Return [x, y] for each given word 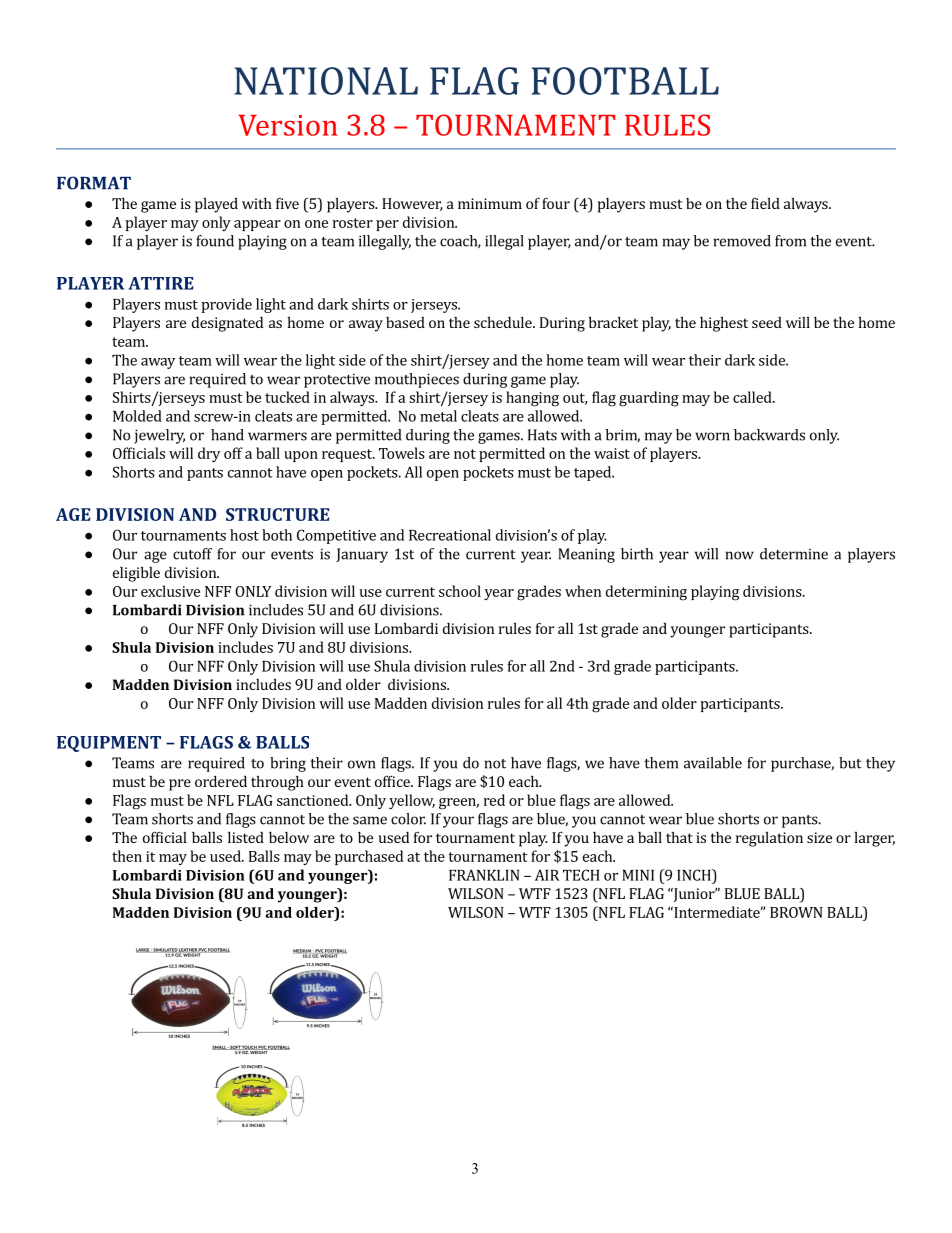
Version [287, 125]
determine [794, 554]
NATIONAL [326, 81]
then [127, 856]
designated [227, 324]
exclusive [170, 591]
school [460, 591]
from [790, 241]
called [753, 397]
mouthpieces [417, 380]
